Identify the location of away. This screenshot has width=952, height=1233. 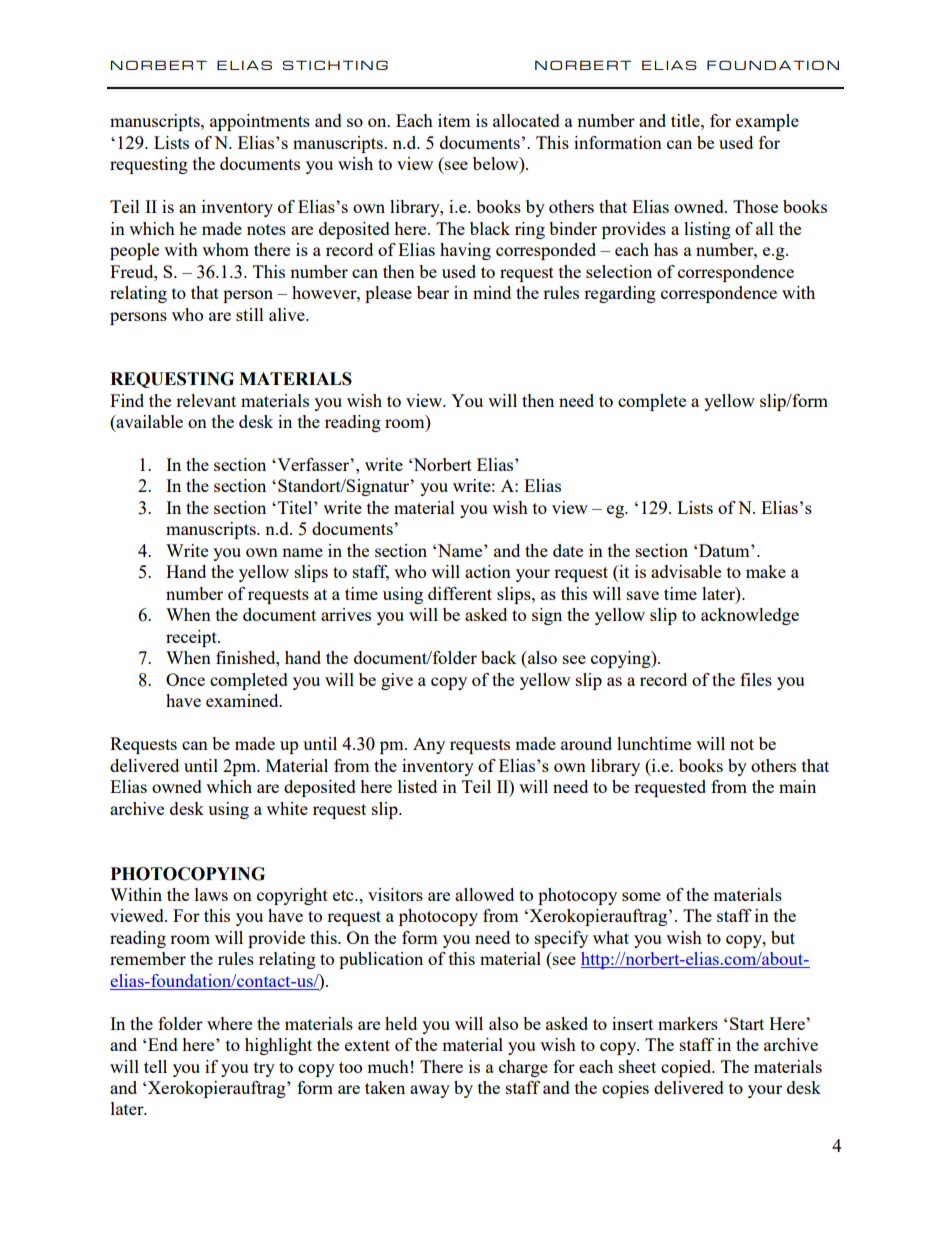
(430, 1091).
